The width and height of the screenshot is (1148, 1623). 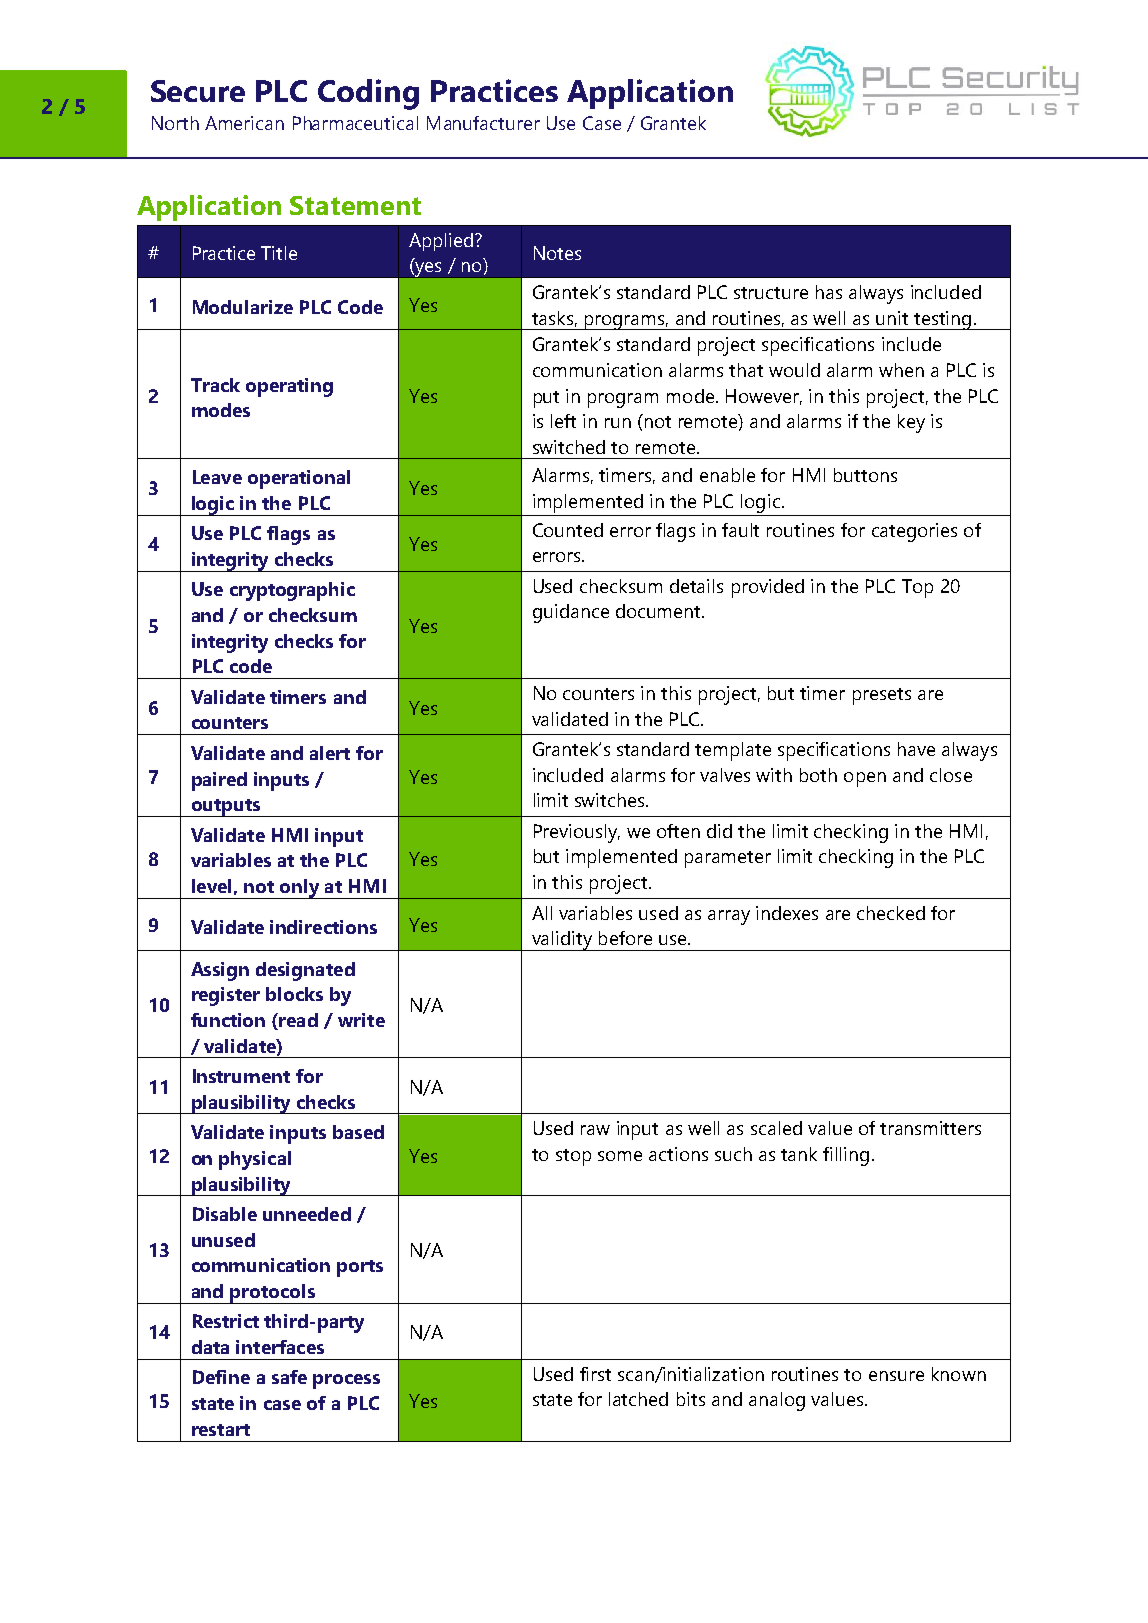 I want to click on ensure, so click(x=896, y=1376).
